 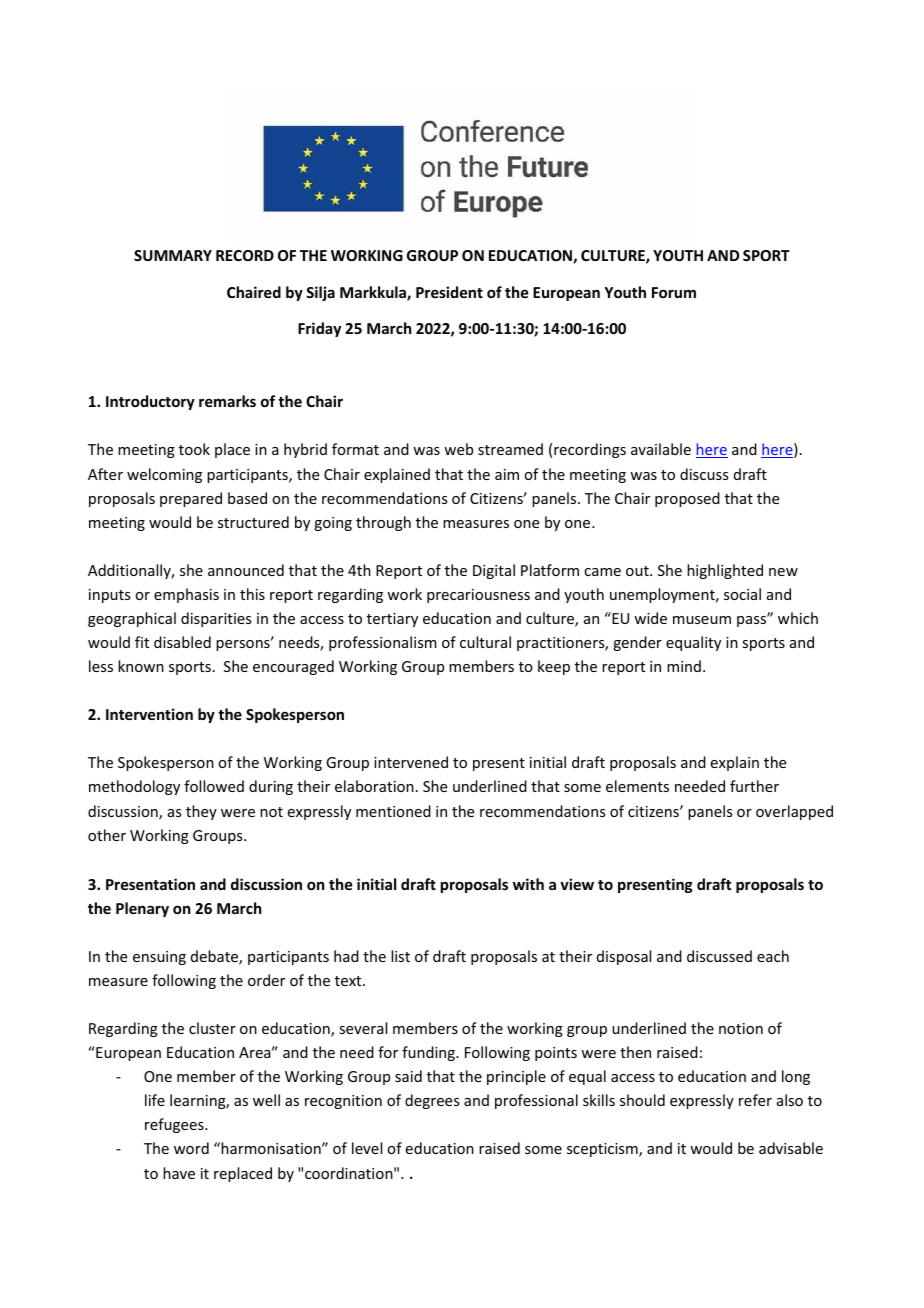 I want to click on Forum, so click(x=674, y=292).
